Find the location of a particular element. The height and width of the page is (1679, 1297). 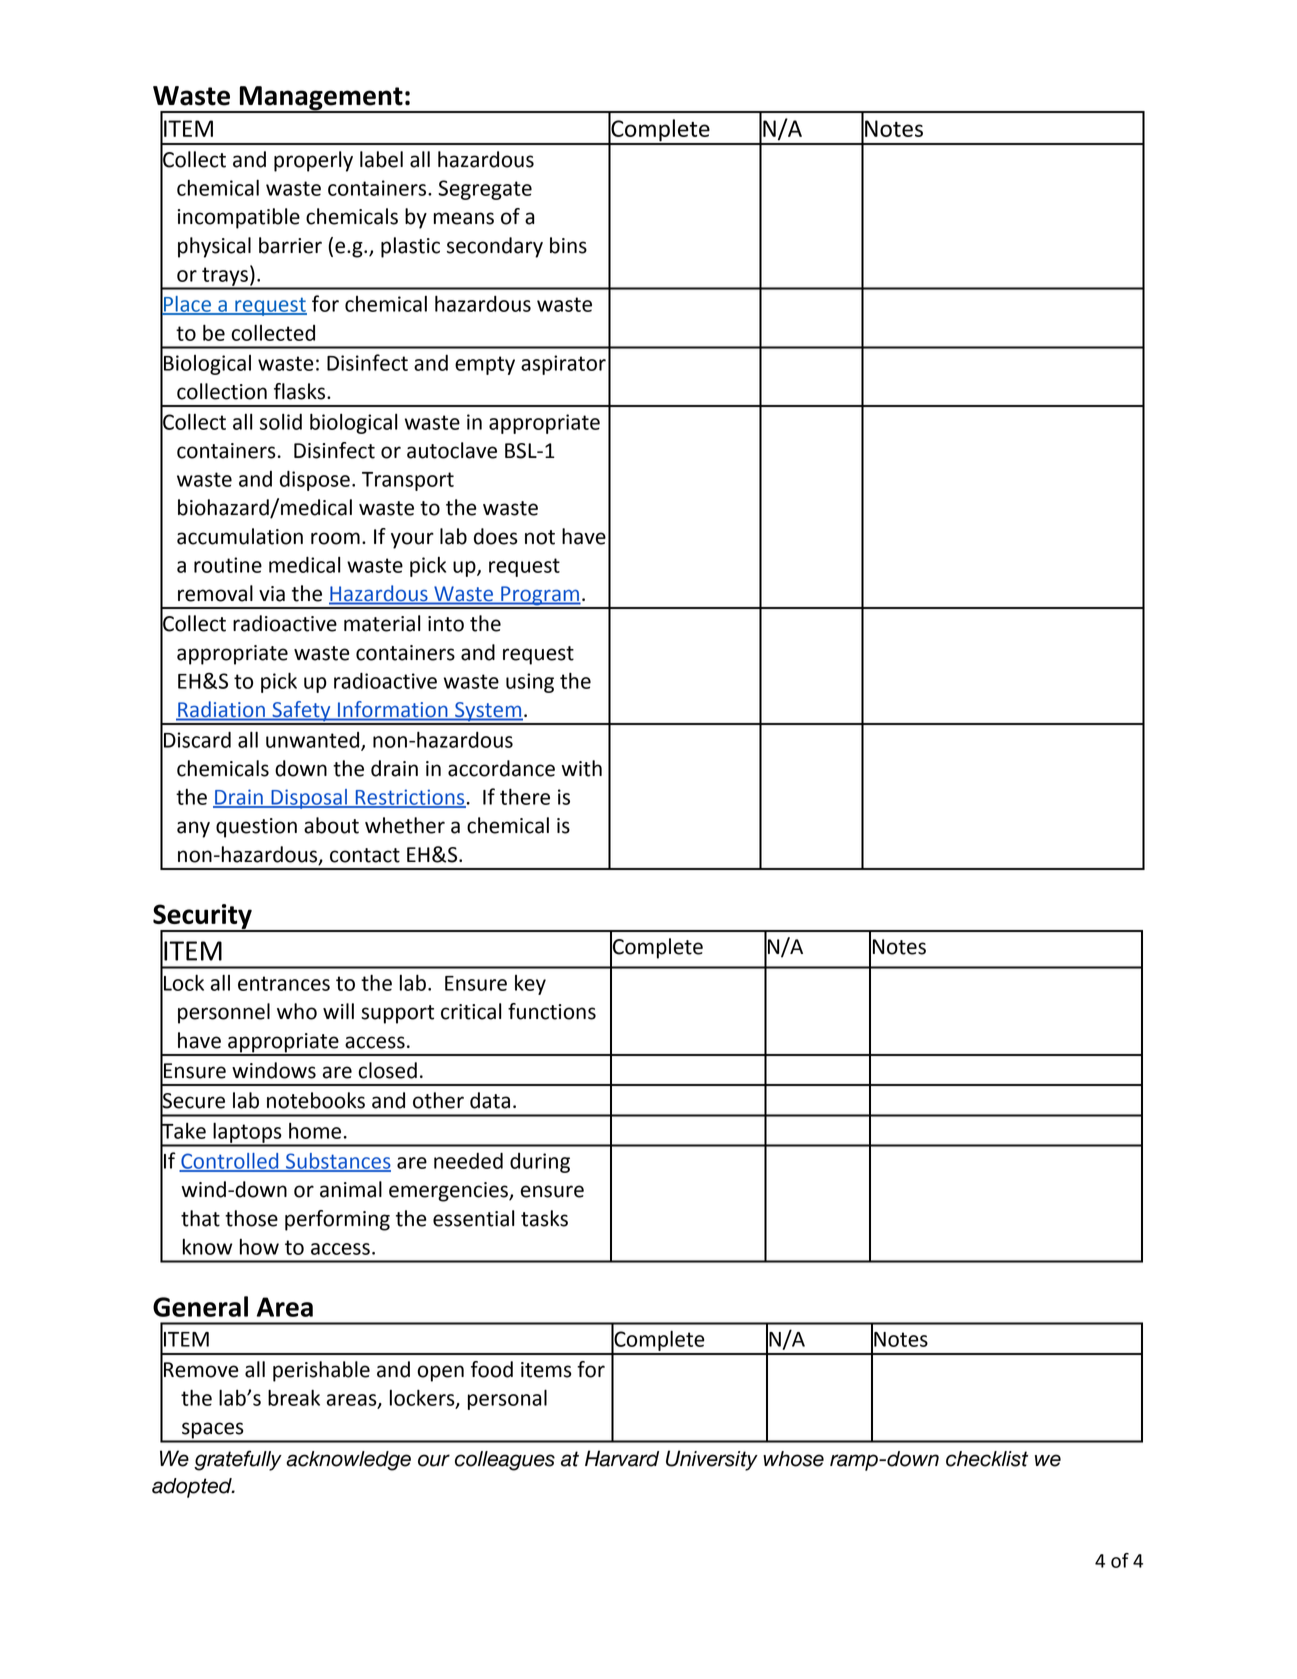

home is located at coordinates (315, 1131).
